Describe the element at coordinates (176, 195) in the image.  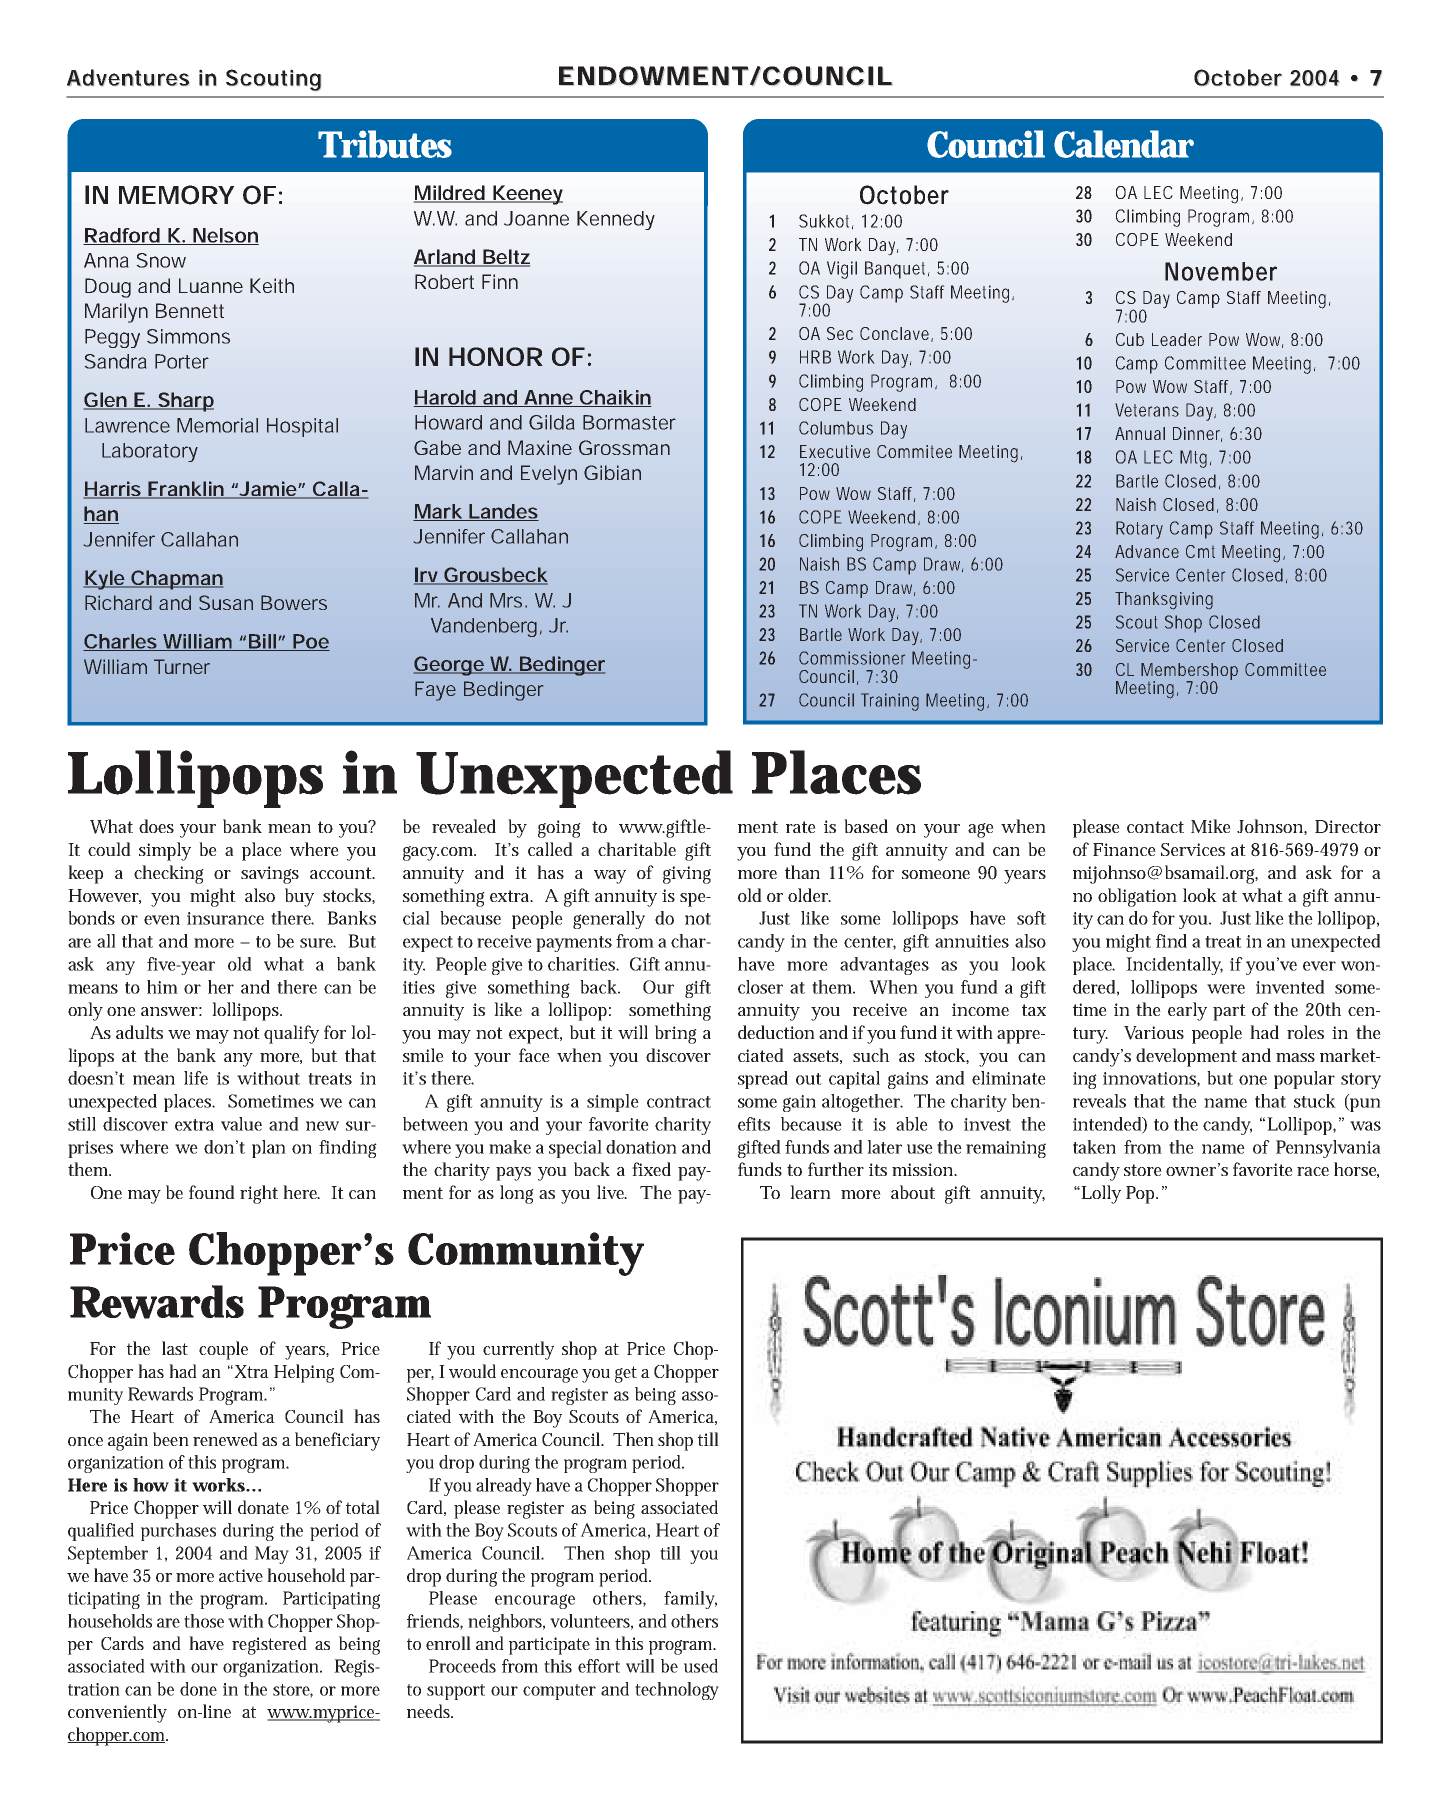
I see `MEMORY` at that location.
